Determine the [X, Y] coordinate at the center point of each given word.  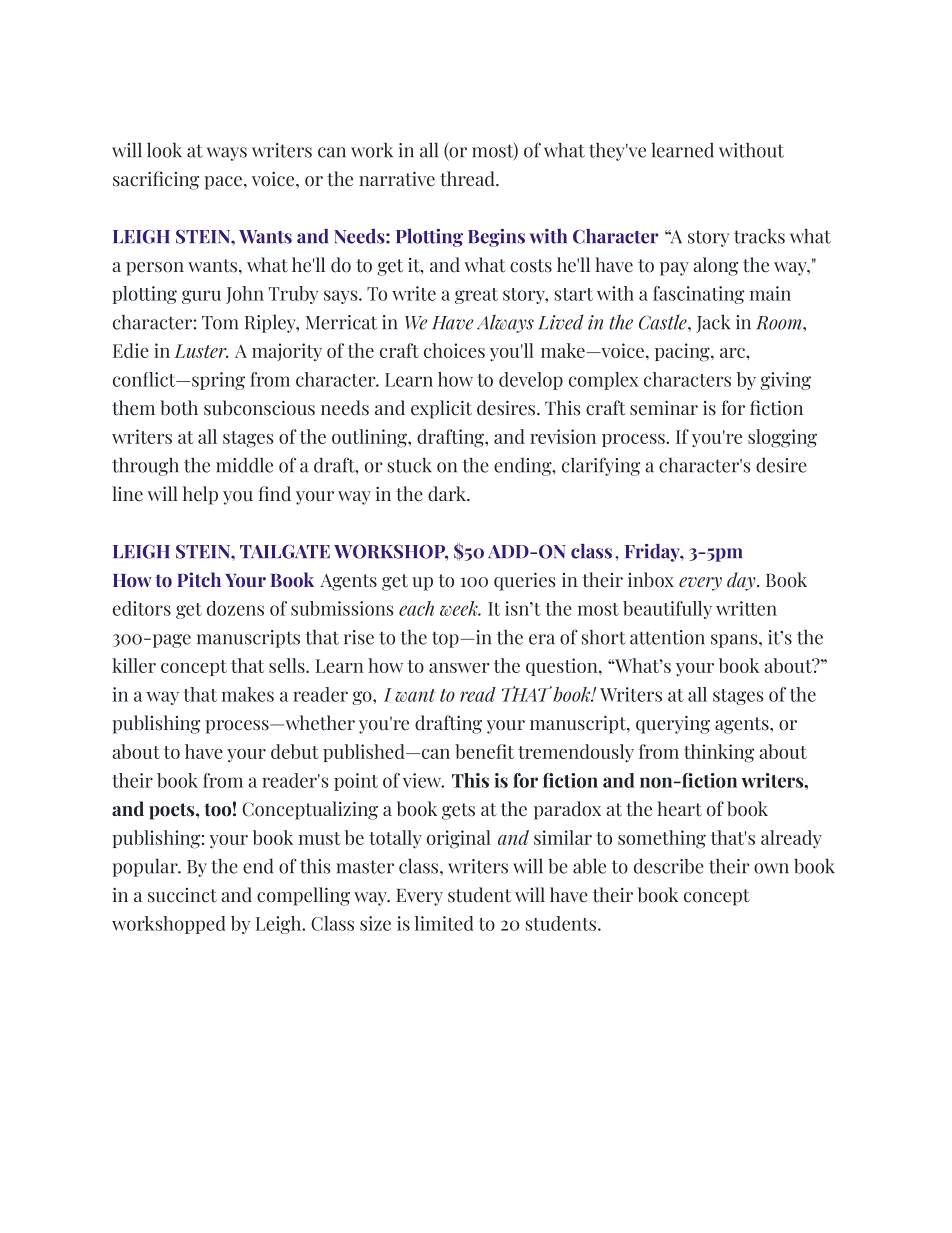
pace [223, 183]
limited [444, 923]
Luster [201, 351]
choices [454, 350]
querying [673, 724]
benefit [484, 751]
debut [295, 751]
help [200, 495]
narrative [397, 179]
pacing [683, 352]
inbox [651, 580]
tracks [759, 236]
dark [448, 494]
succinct [182, 895]
